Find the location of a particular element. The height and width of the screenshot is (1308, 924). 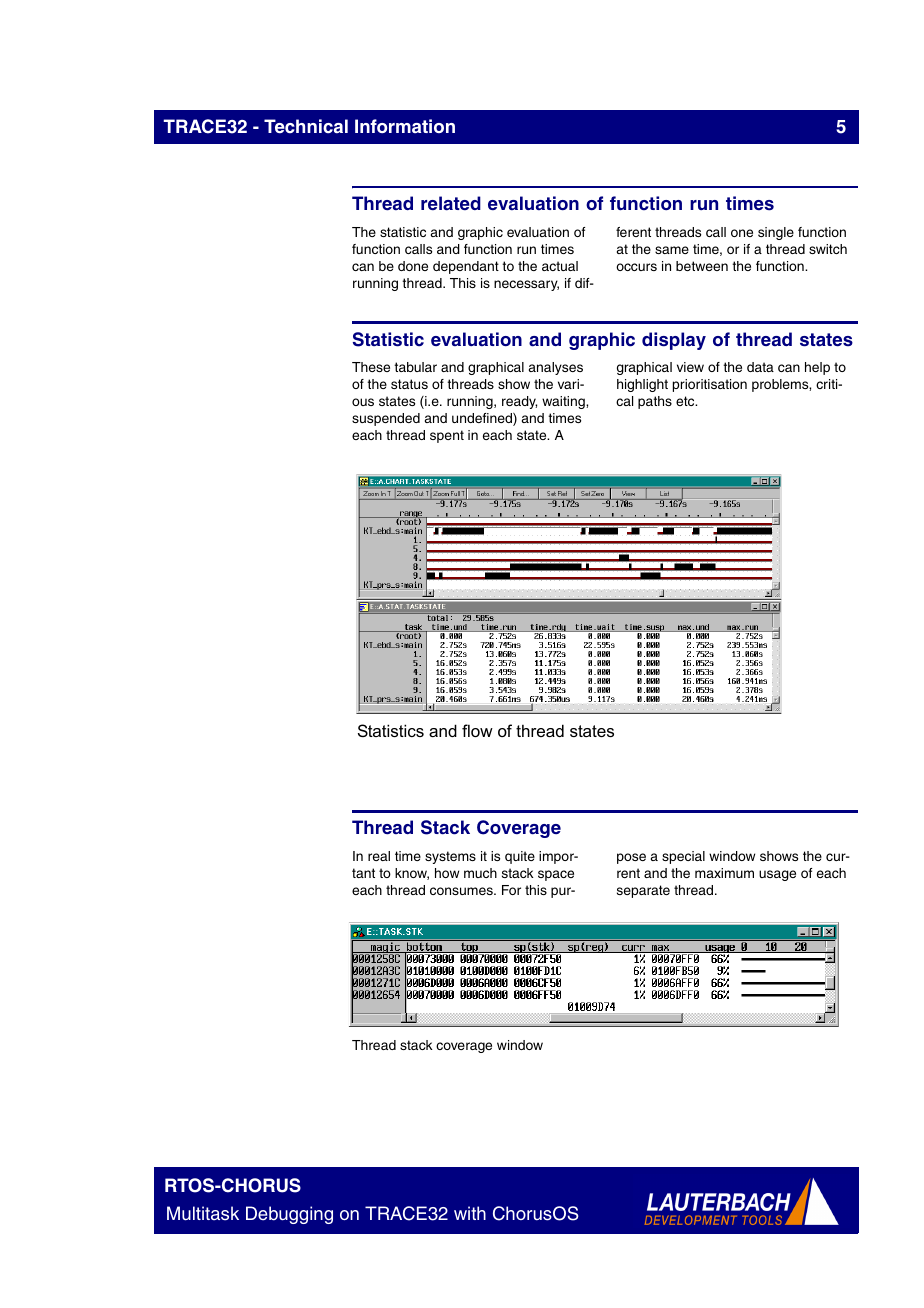

etc is located at coordinates (686, 401).
